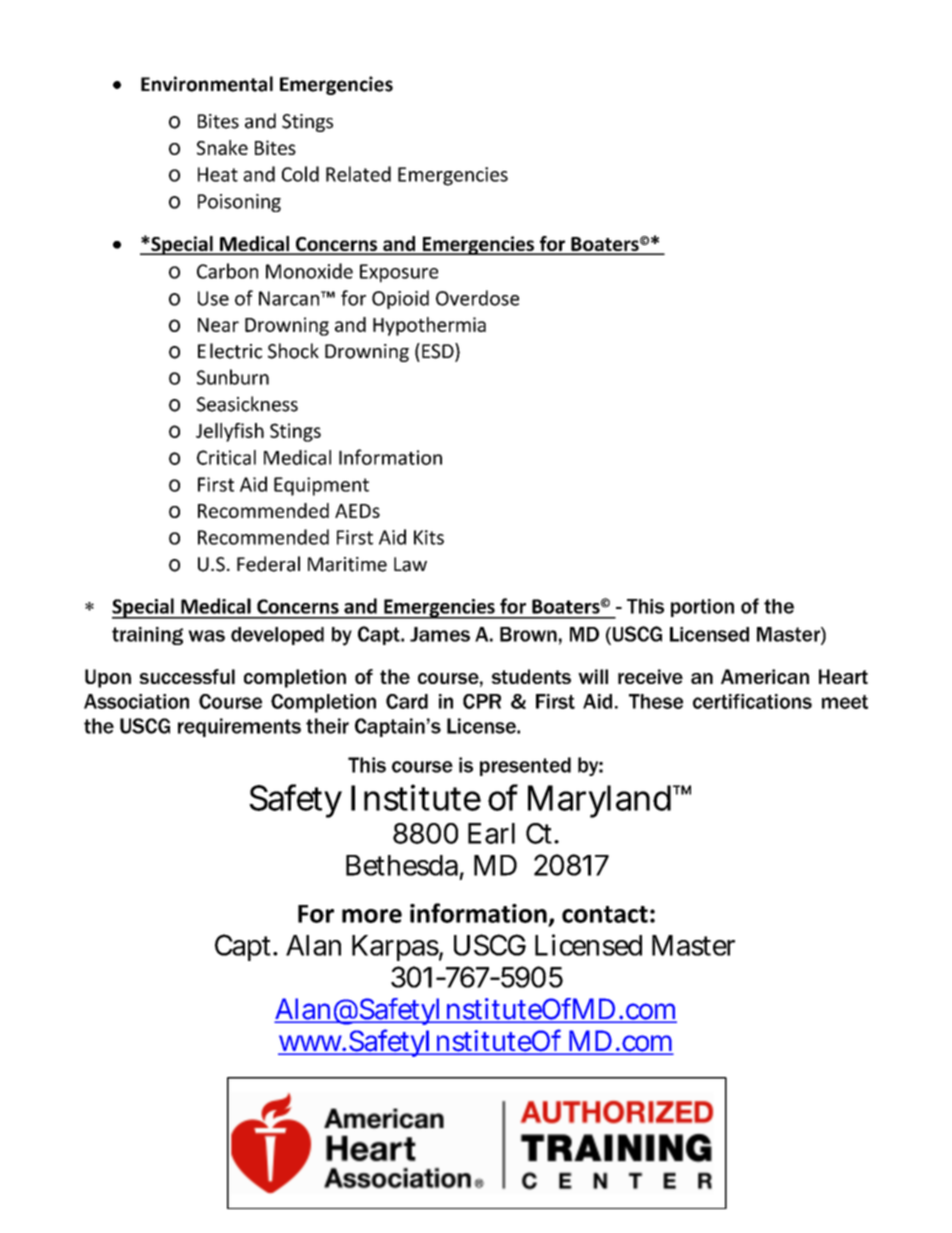 This screenshot has width=952, height=1233. What do you see at coordinates (206, 636) in the screenshot?
I see `was` at bounding box center [206, 636].
